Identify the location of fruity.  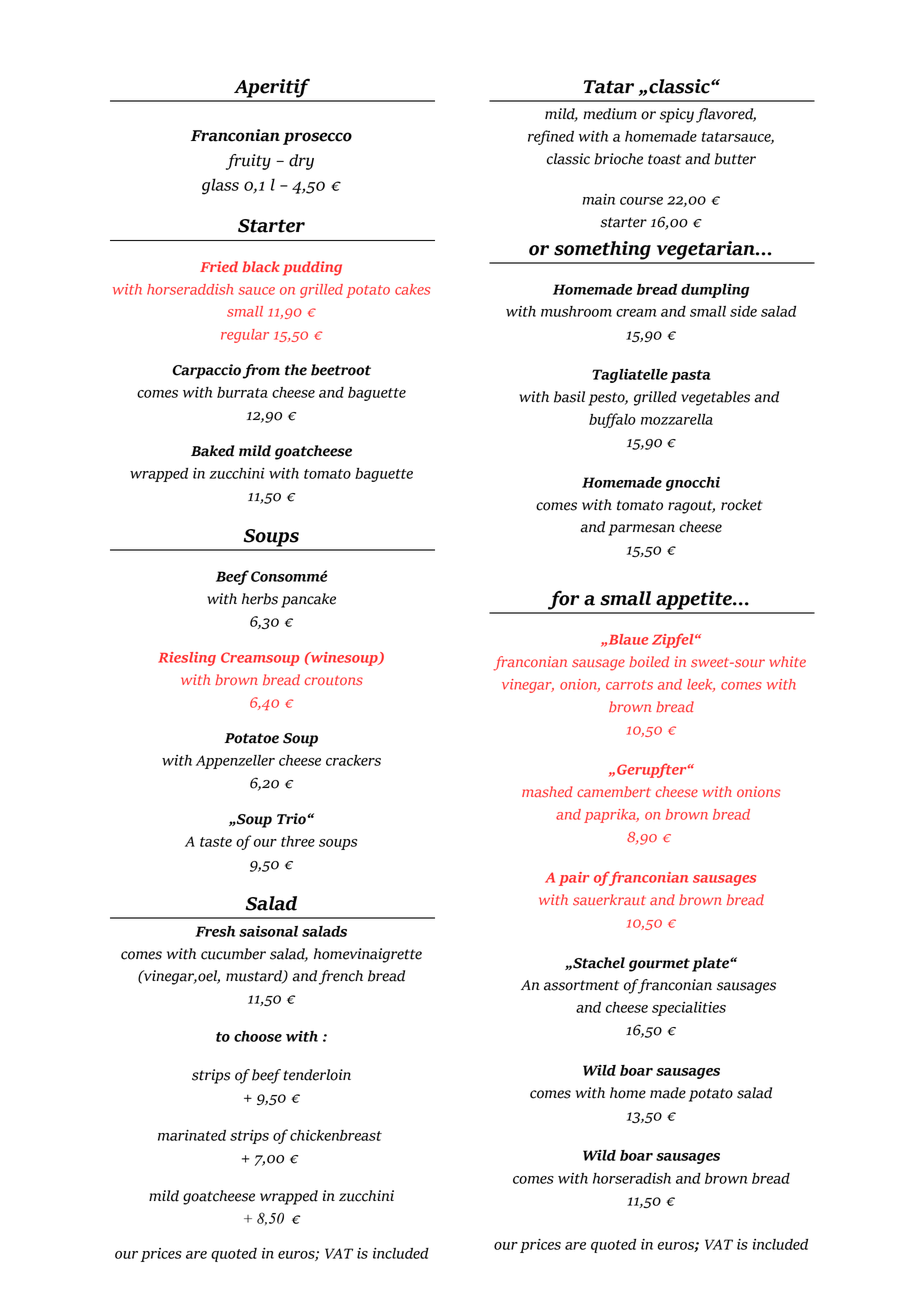
(248, 162).
